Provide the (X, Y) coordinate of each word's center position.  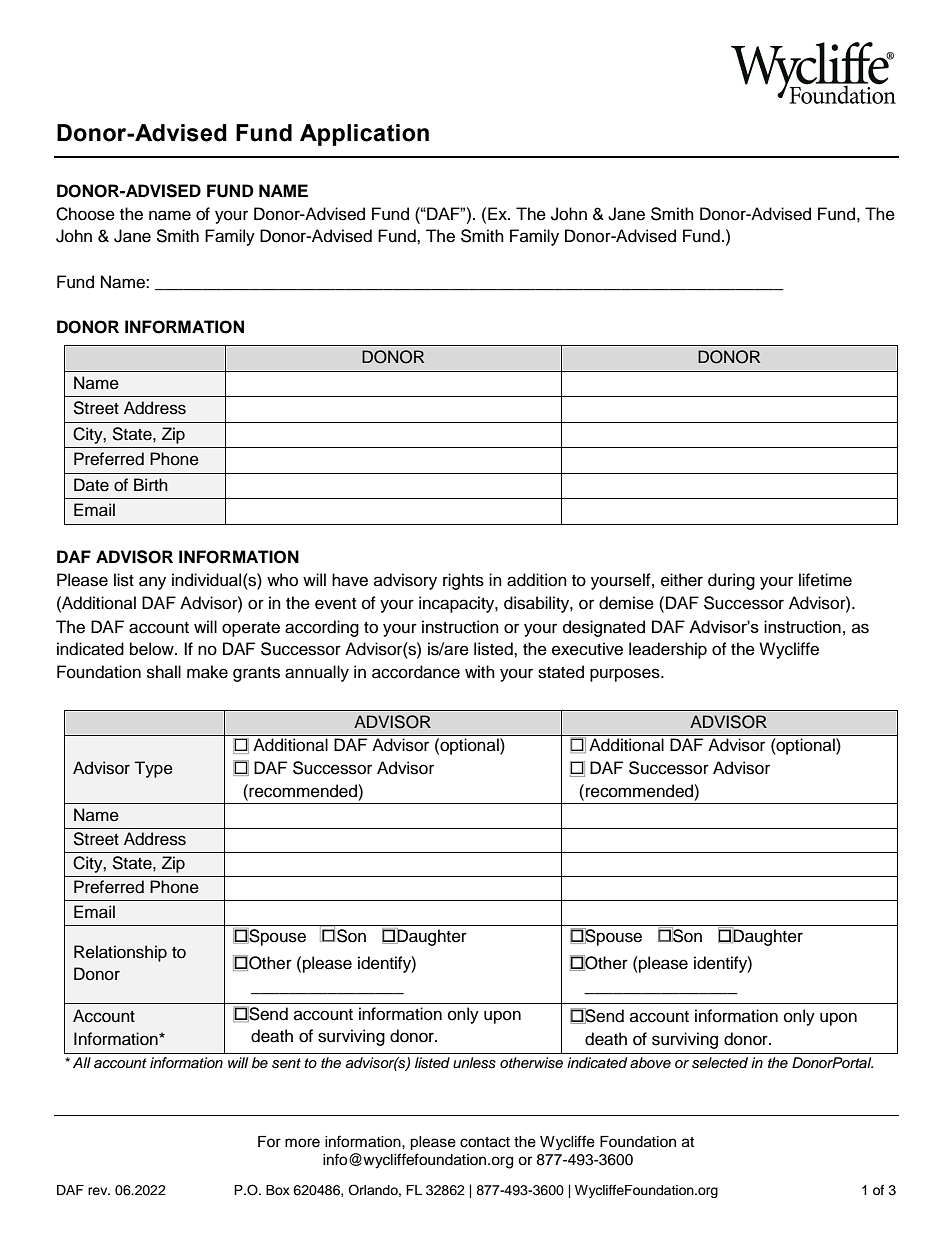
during (731, 581)
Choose (85, 214)
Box (278, 1190)
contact (485, 1142)
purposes (626, 675)
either (682, 580)
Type (153, 769)
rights (463, 581)
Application (364, 135)
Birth (151, 484)
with (480, 671)
